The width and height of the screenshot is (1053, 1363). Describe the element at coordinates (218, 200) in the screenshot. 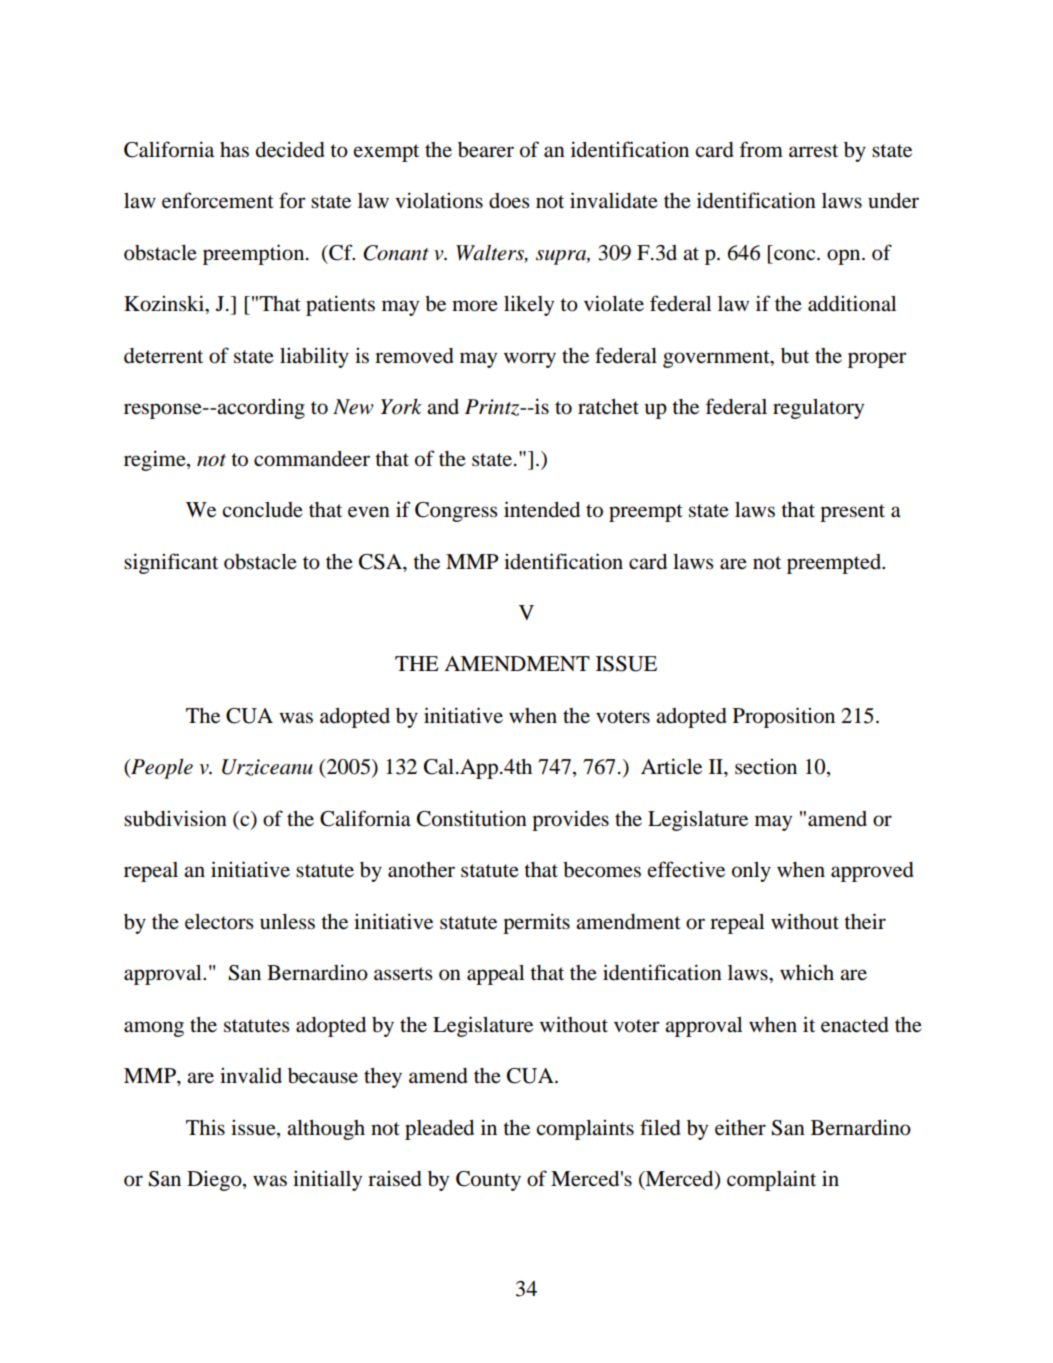

I see `enforcement` at that location.
